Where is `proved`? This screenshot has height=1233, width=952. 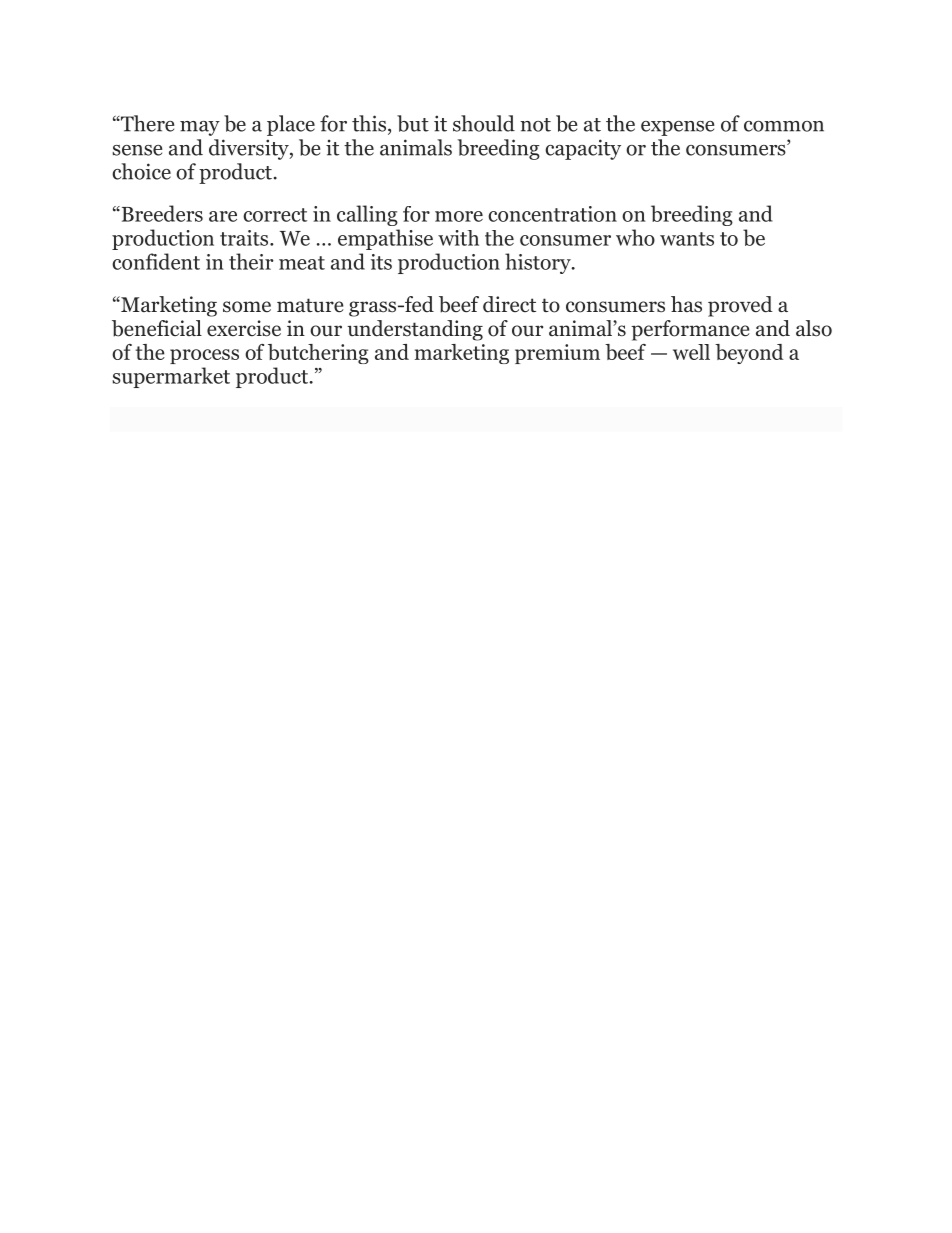
proved is located at coordinates (740, 306).
